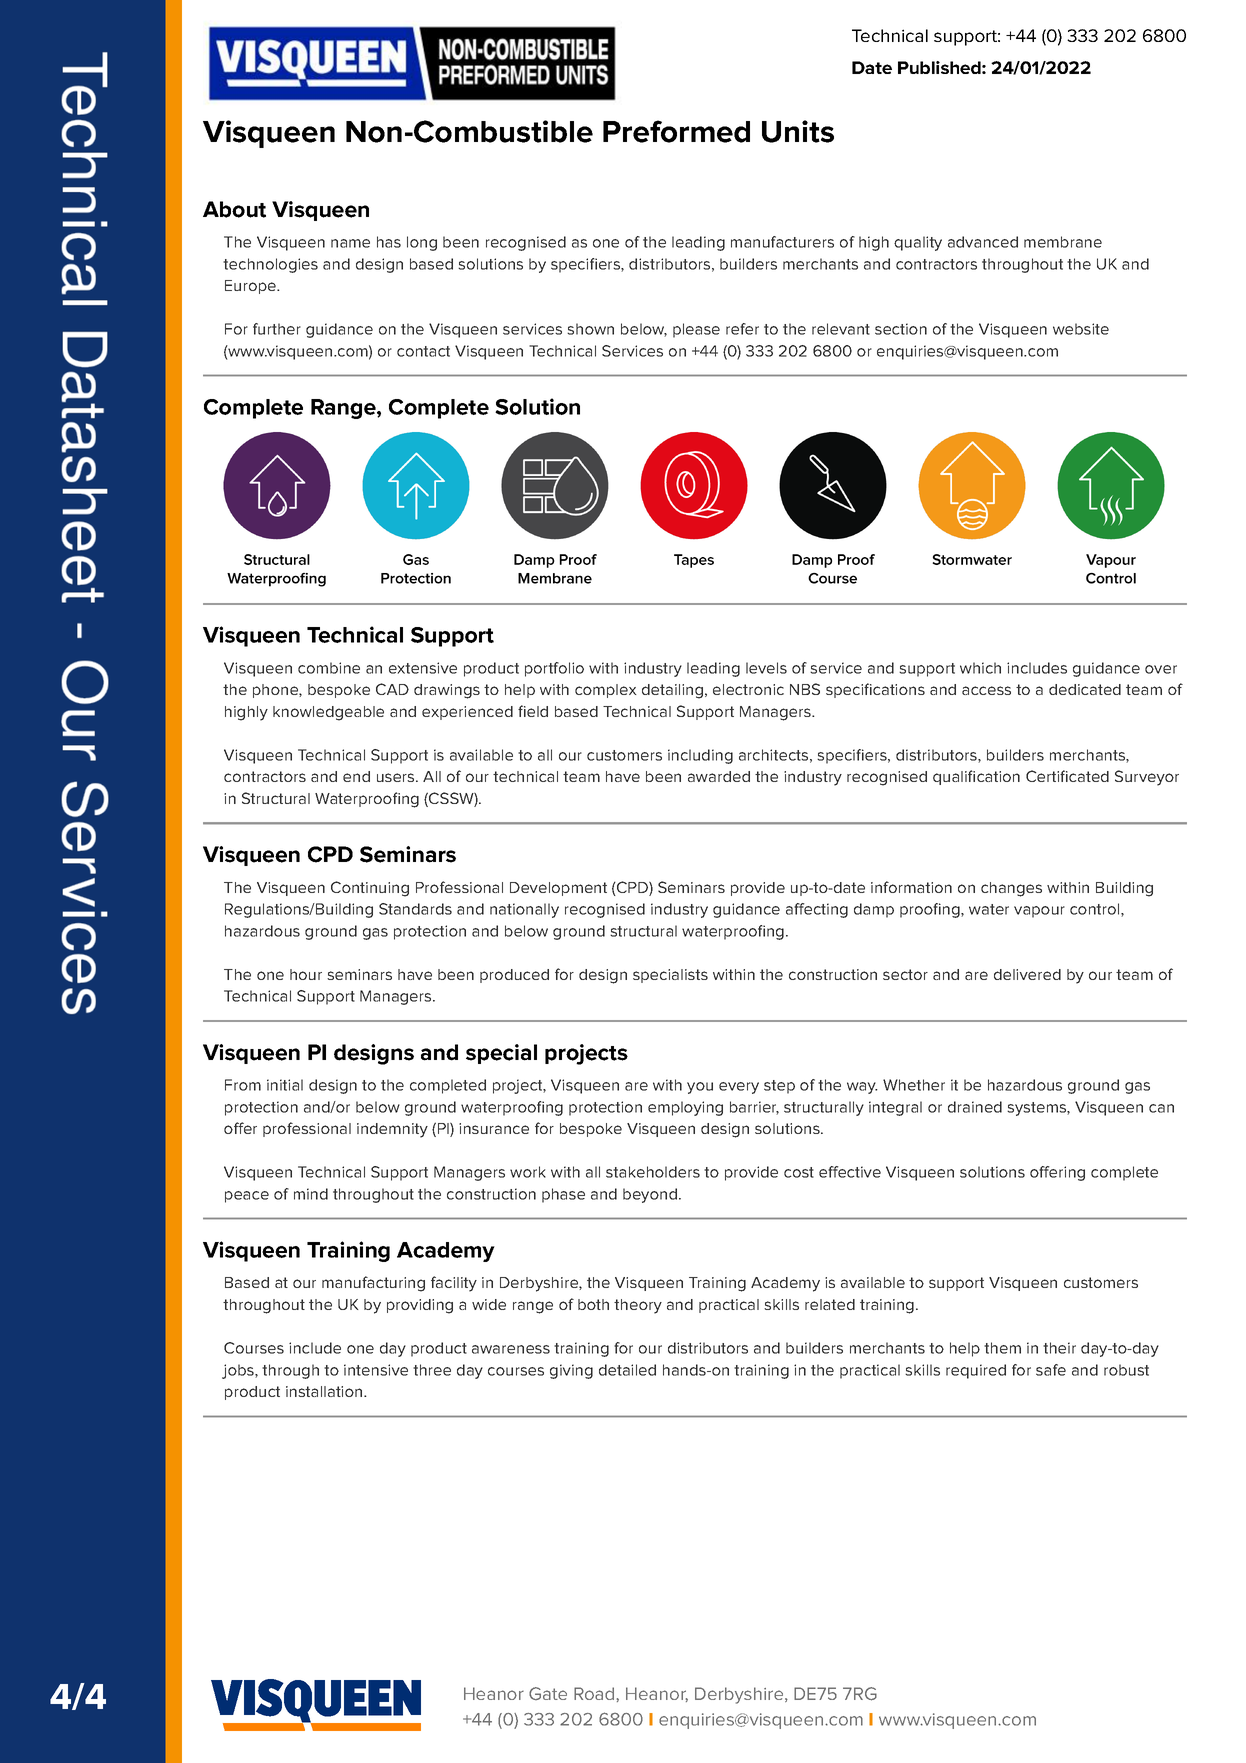 Image resolution: width=1246 pixels, height=1763 pixels. I want to click on Preformed, so click(676, 131).
